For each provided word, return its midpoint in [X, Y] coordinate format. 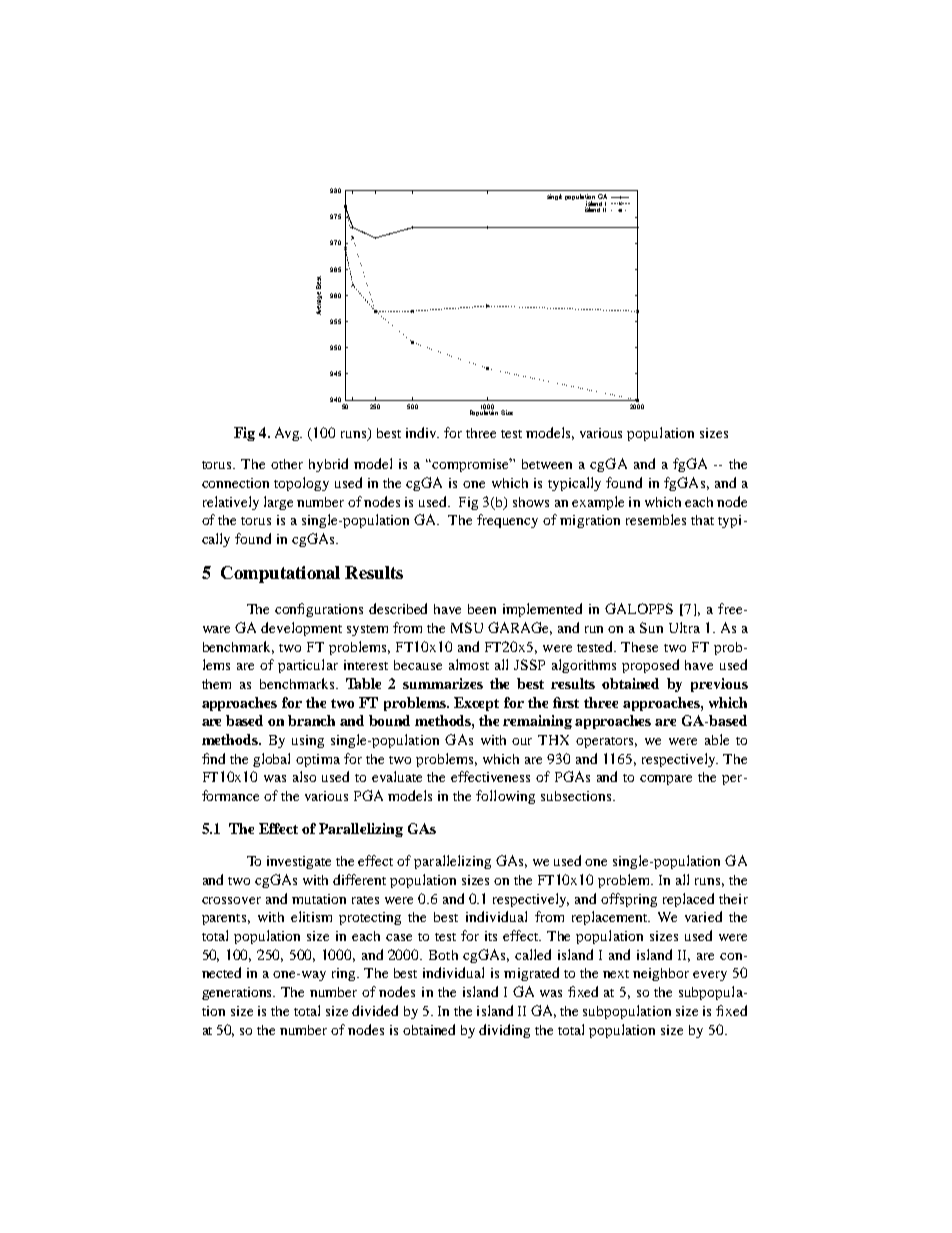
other [287, 464]
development [301, 629]
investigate [299, 862]
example [598, 503]
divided [375, 1010]
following [505, 797]
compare [666, 780]
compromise [472, 465]
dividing [504, 1031]
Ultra [684, 627]
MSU [467, 627]
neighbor [661, 974]
